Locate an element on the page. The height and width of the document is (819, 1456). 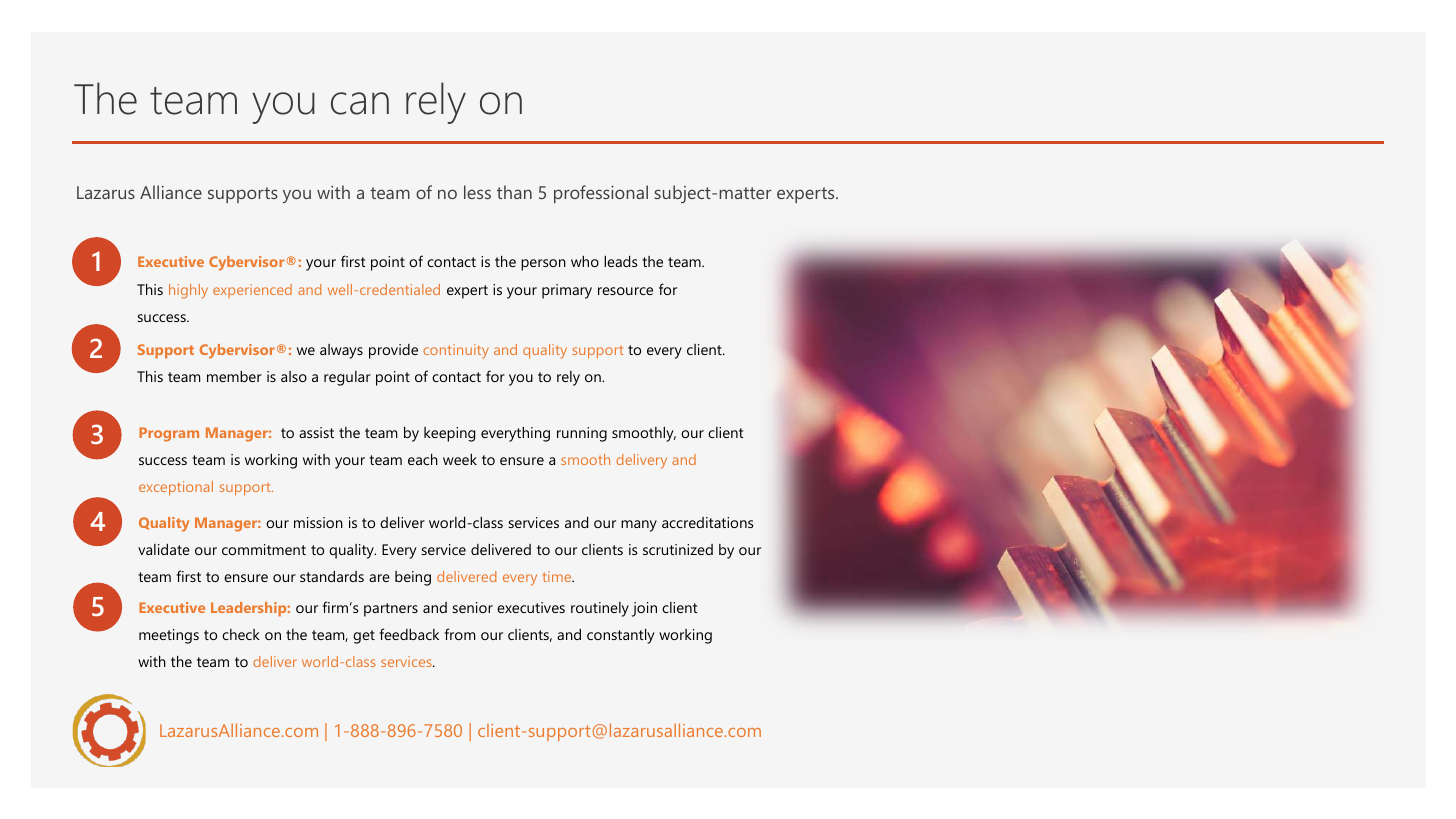
from is located at coordinates (459, 634).
